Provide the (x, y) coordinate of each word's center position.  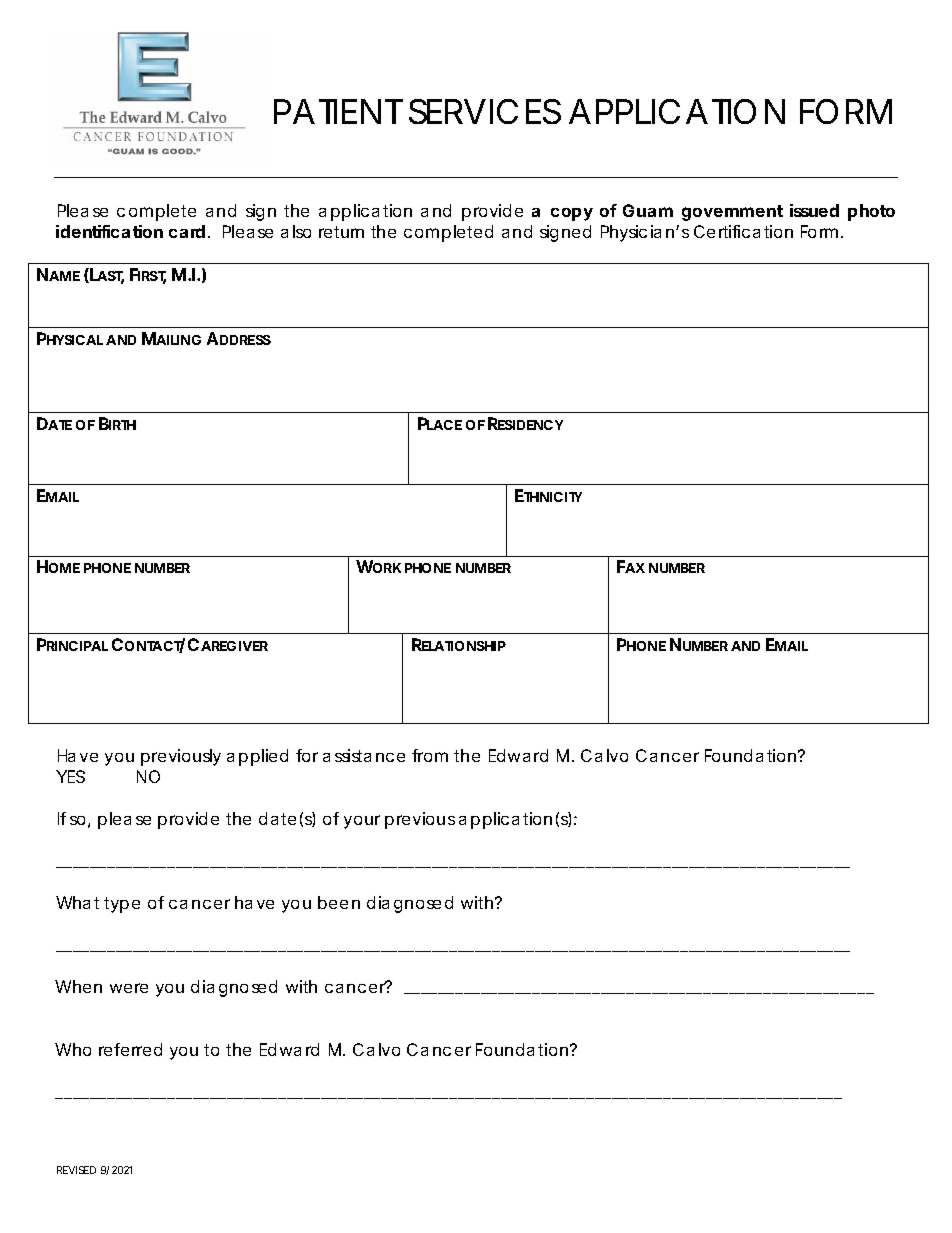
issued (814, 210)
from (430, 755)
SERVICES (485, 111)
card (187, 231)
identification (109, 231)
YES (70, 776)
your (362, 822)
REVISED (76, 1170)
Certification (743, 231)
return (341, 232)
